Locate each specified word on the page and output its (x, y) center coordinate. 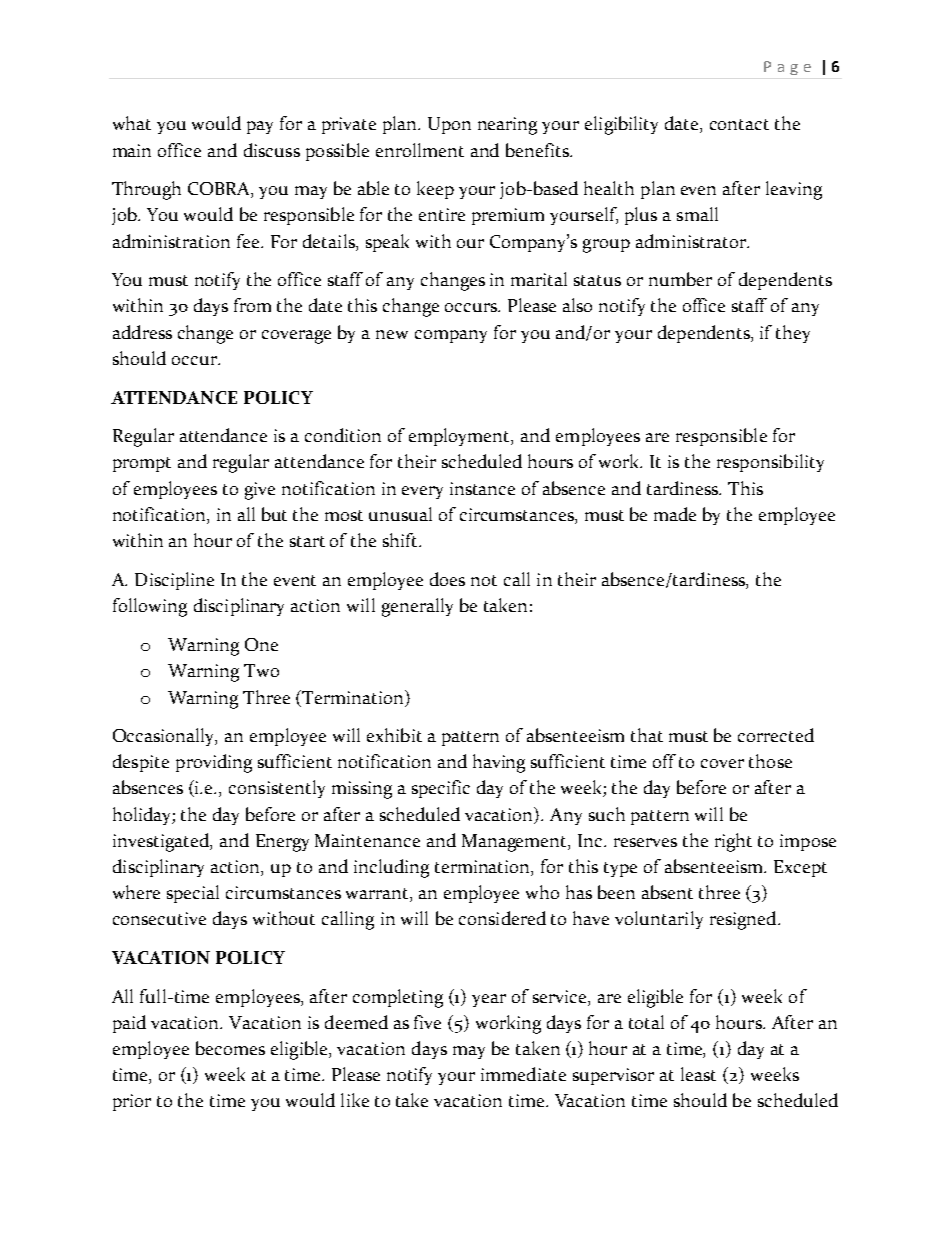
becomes (230, 1048)
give (260, 491)
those (770, 761)
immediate (523, 1074)
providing (214, 763)
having (499, 763)
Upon (449, 125)
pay (260, 127)
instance (482, 488)
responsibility (770, 463)
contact (739, 124)
